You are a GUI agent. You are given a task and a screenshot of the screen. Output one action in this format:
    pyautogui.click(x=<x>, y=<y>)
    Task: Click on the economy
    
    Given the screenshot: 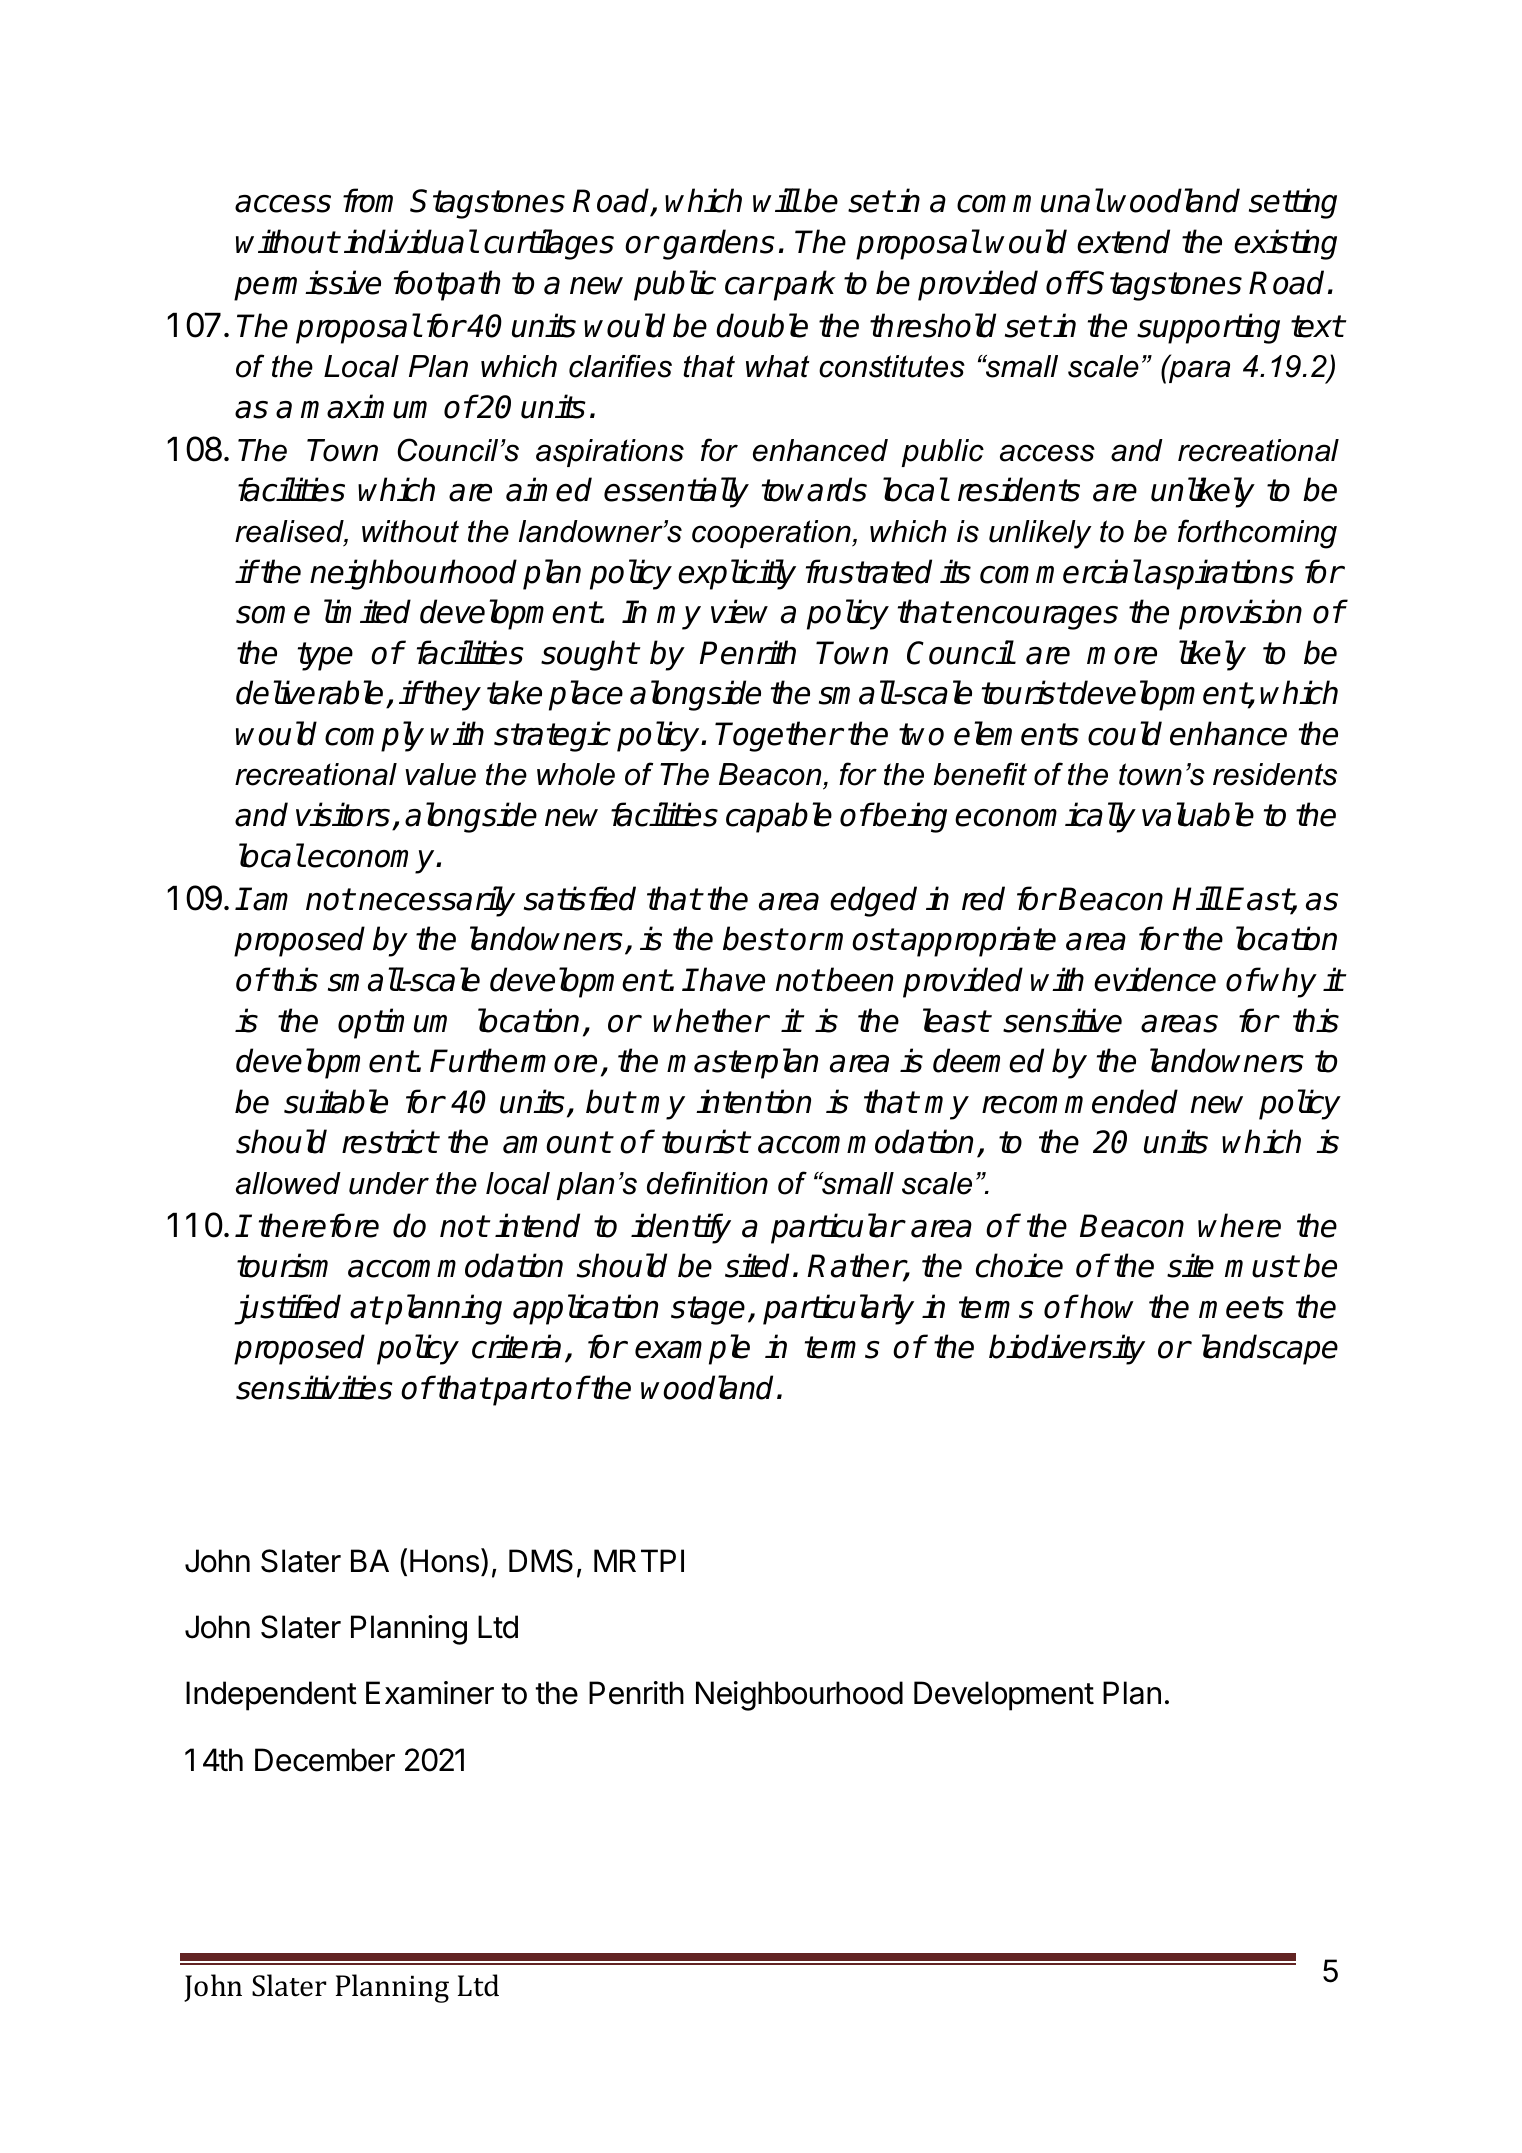 What is the action you would take?
    pyautogui.click(x=372, y=861)
